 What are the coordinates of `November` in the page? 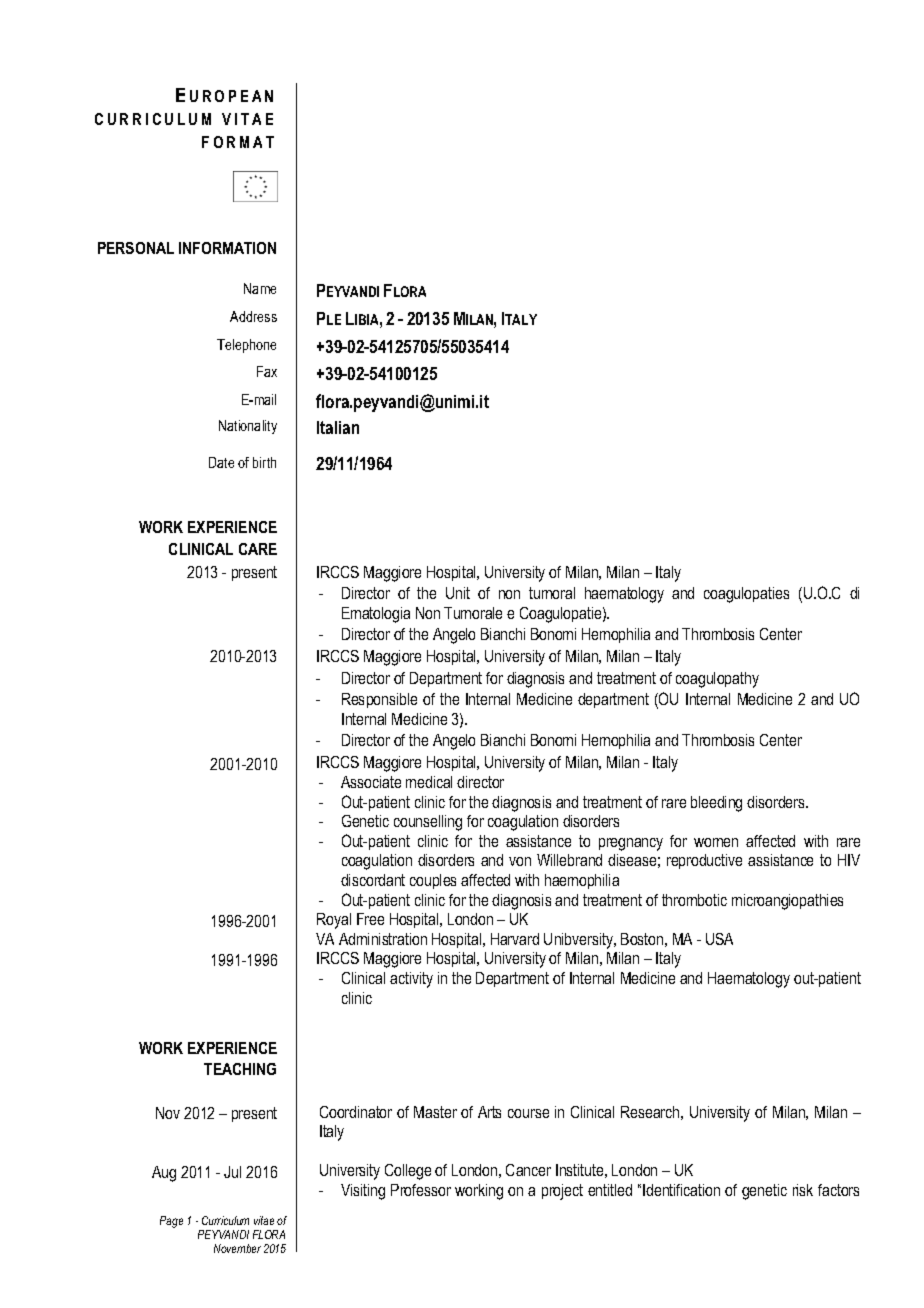 It's located at (237, 1248).
